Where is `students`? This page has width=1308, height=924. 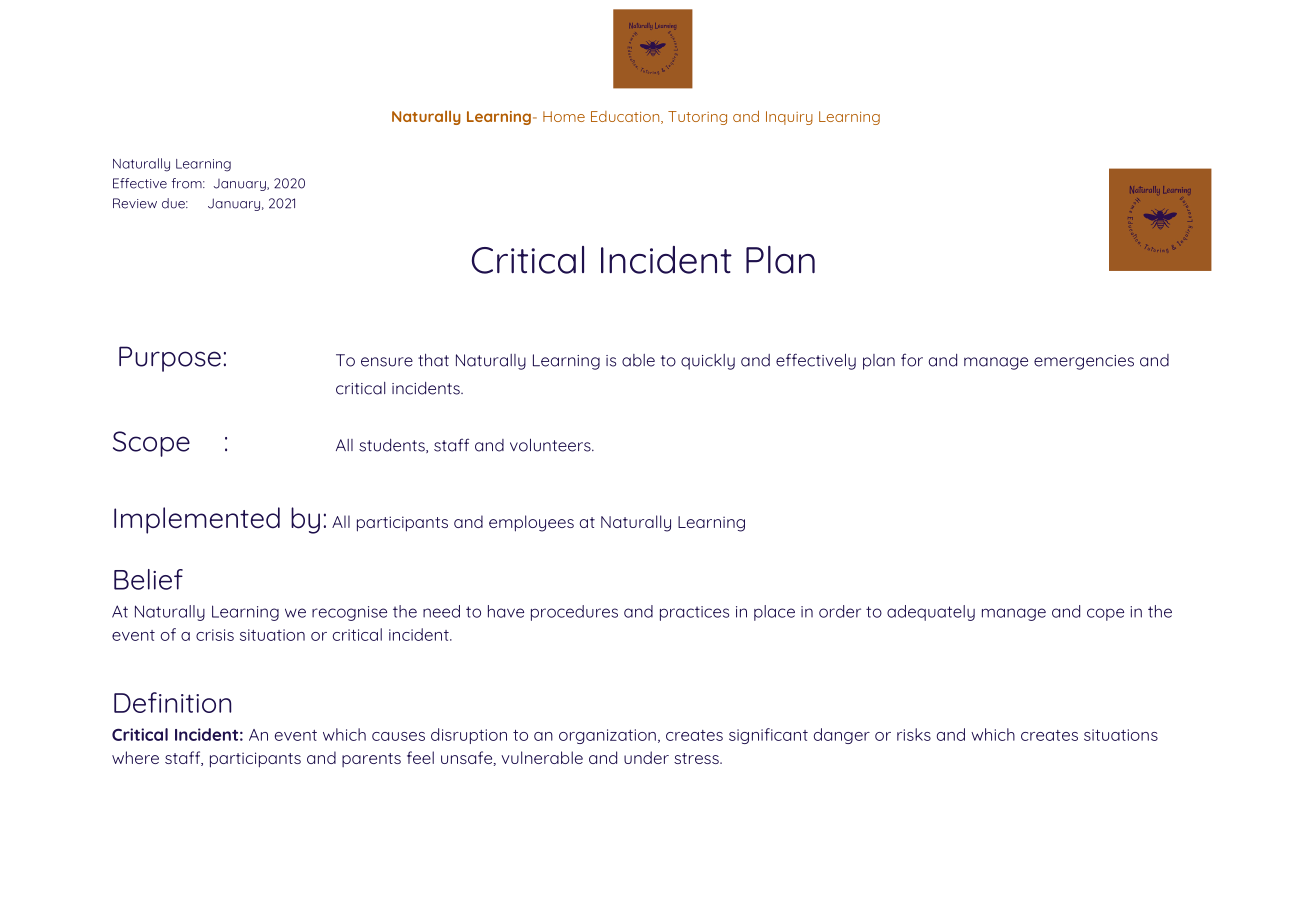
students is located at coordinates (393, 446).
